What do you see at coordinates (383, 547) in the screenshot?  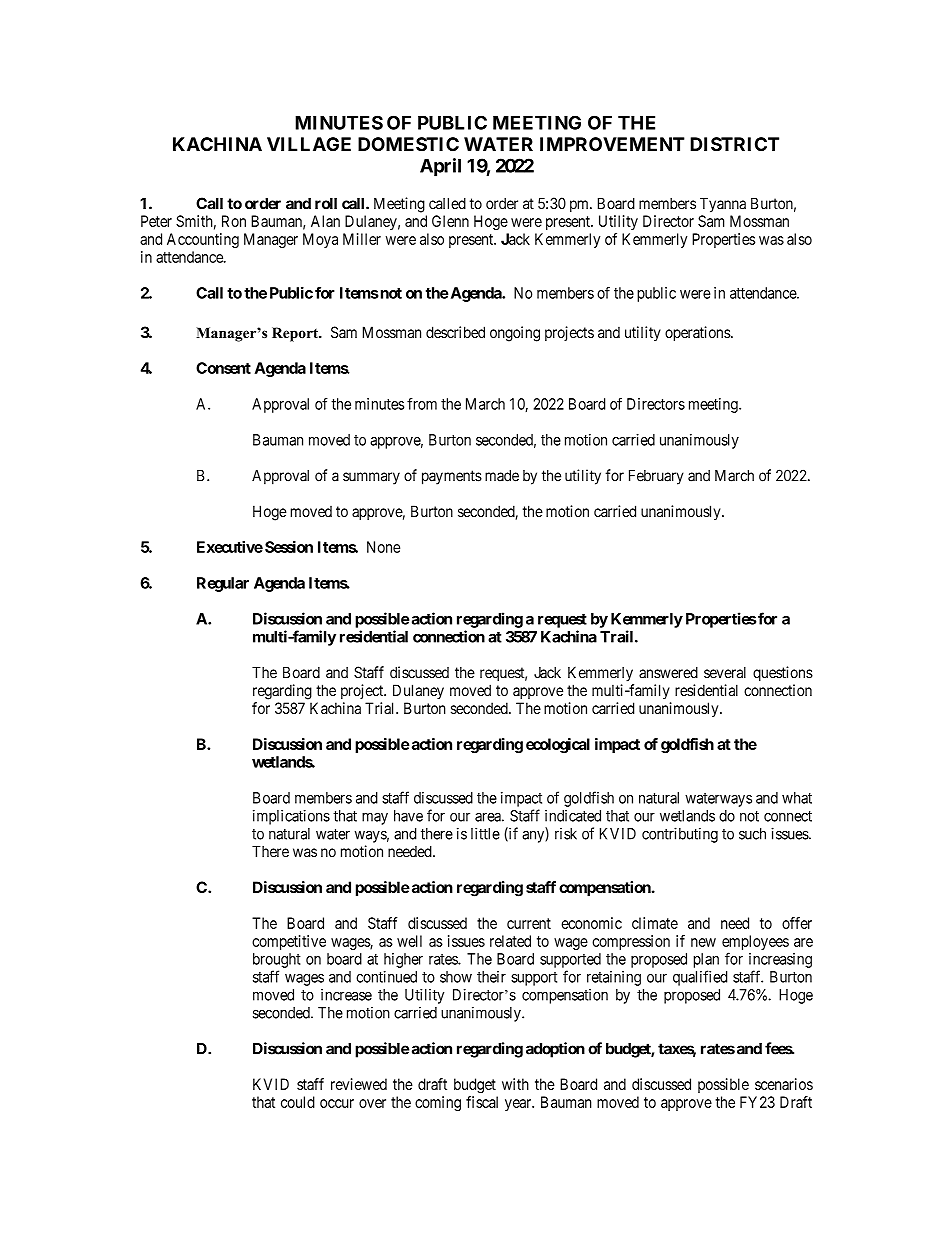 I see `None` at bounding box center [383, 547].
